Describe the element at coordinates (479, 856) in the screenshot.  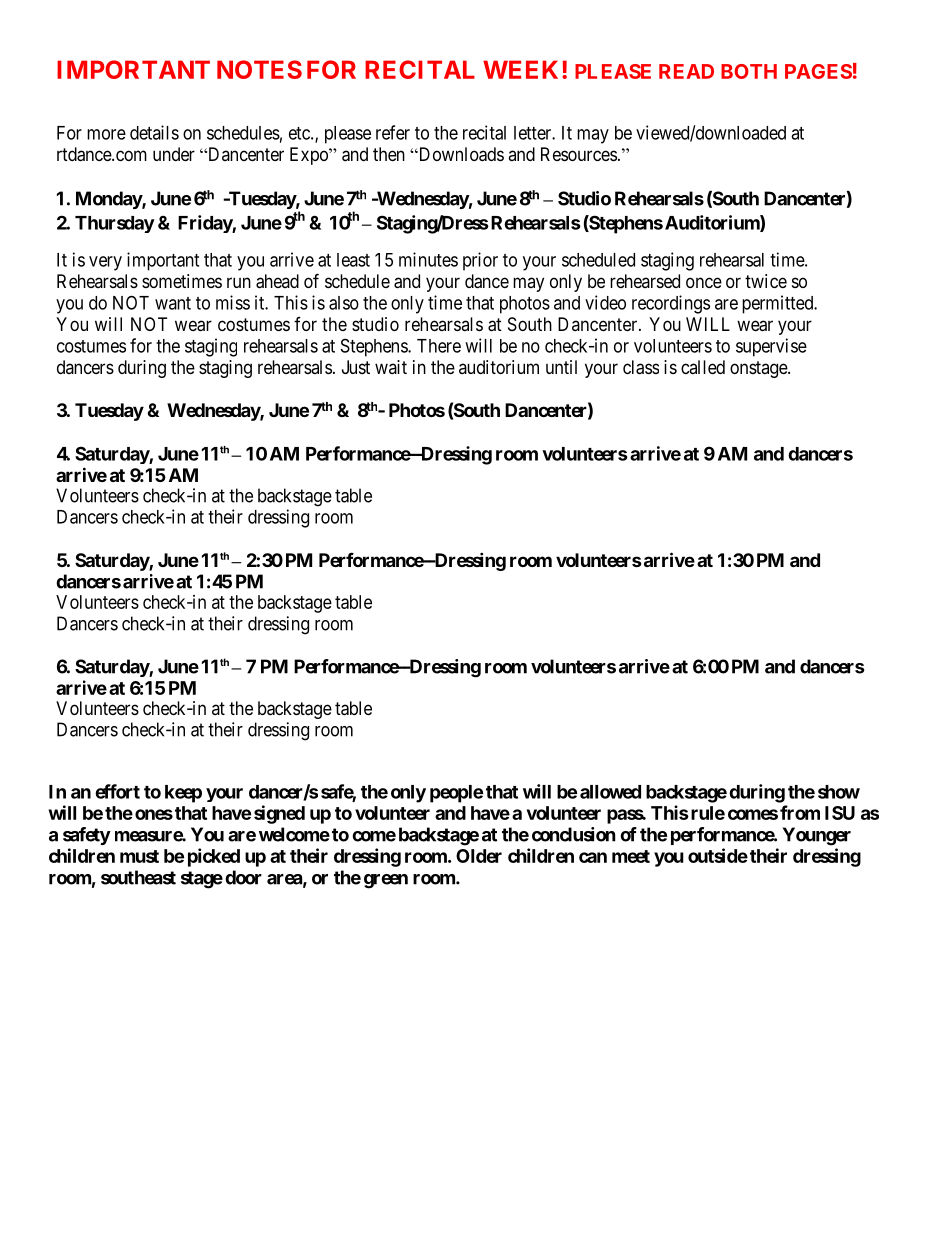
I see `Older` at that location.
